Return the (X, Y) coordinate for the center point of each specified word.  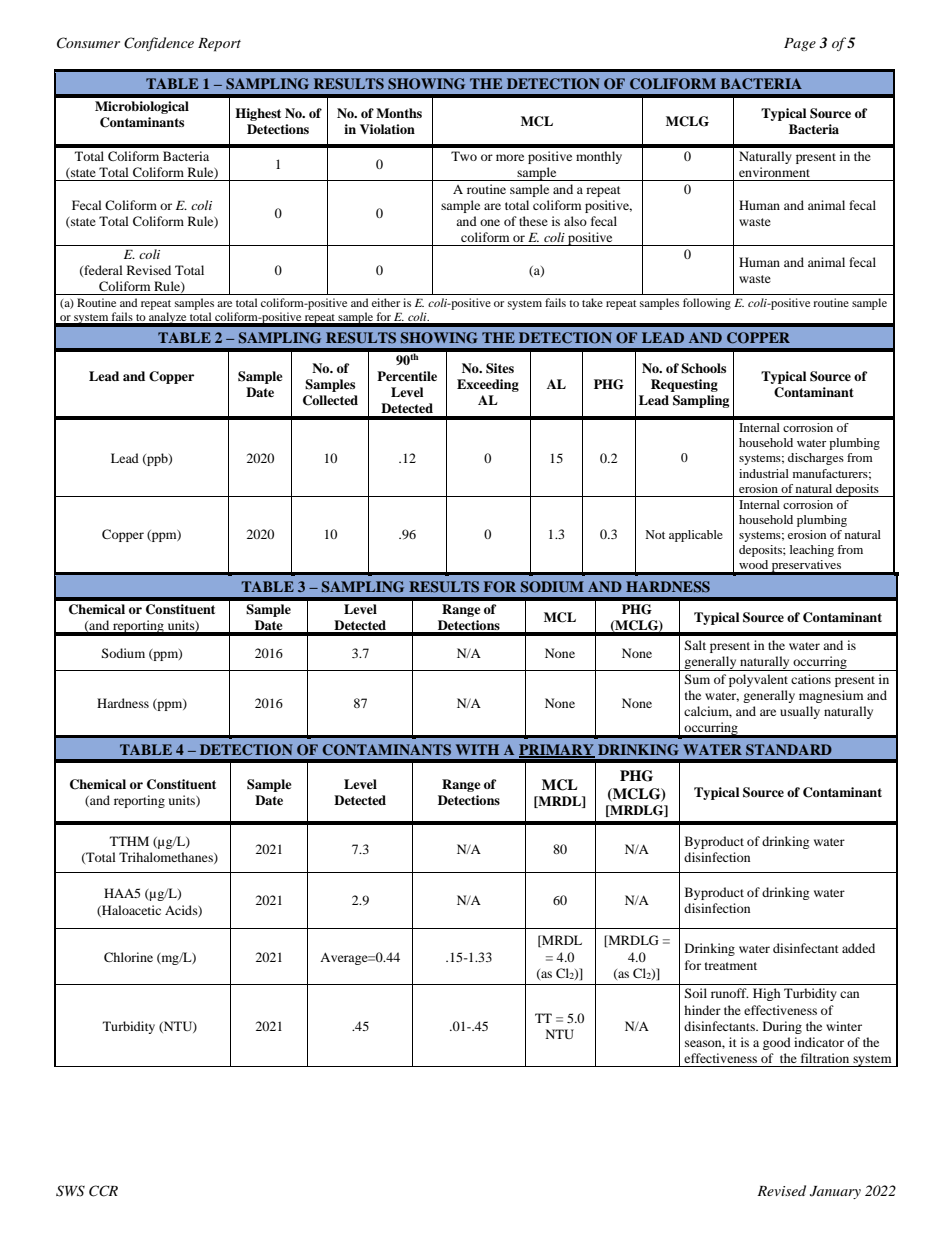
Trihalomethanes (167, 858)
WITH (477, 749)
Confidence (159, 44)
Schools (703, 368)
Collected (330, 400)
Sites (500, 368)
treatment (731, 966)
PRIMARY (557, 750)
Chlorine (128, 957)
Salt (695, 645)
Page (800, 44)
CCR (103, 1191)
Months (399, 113)
